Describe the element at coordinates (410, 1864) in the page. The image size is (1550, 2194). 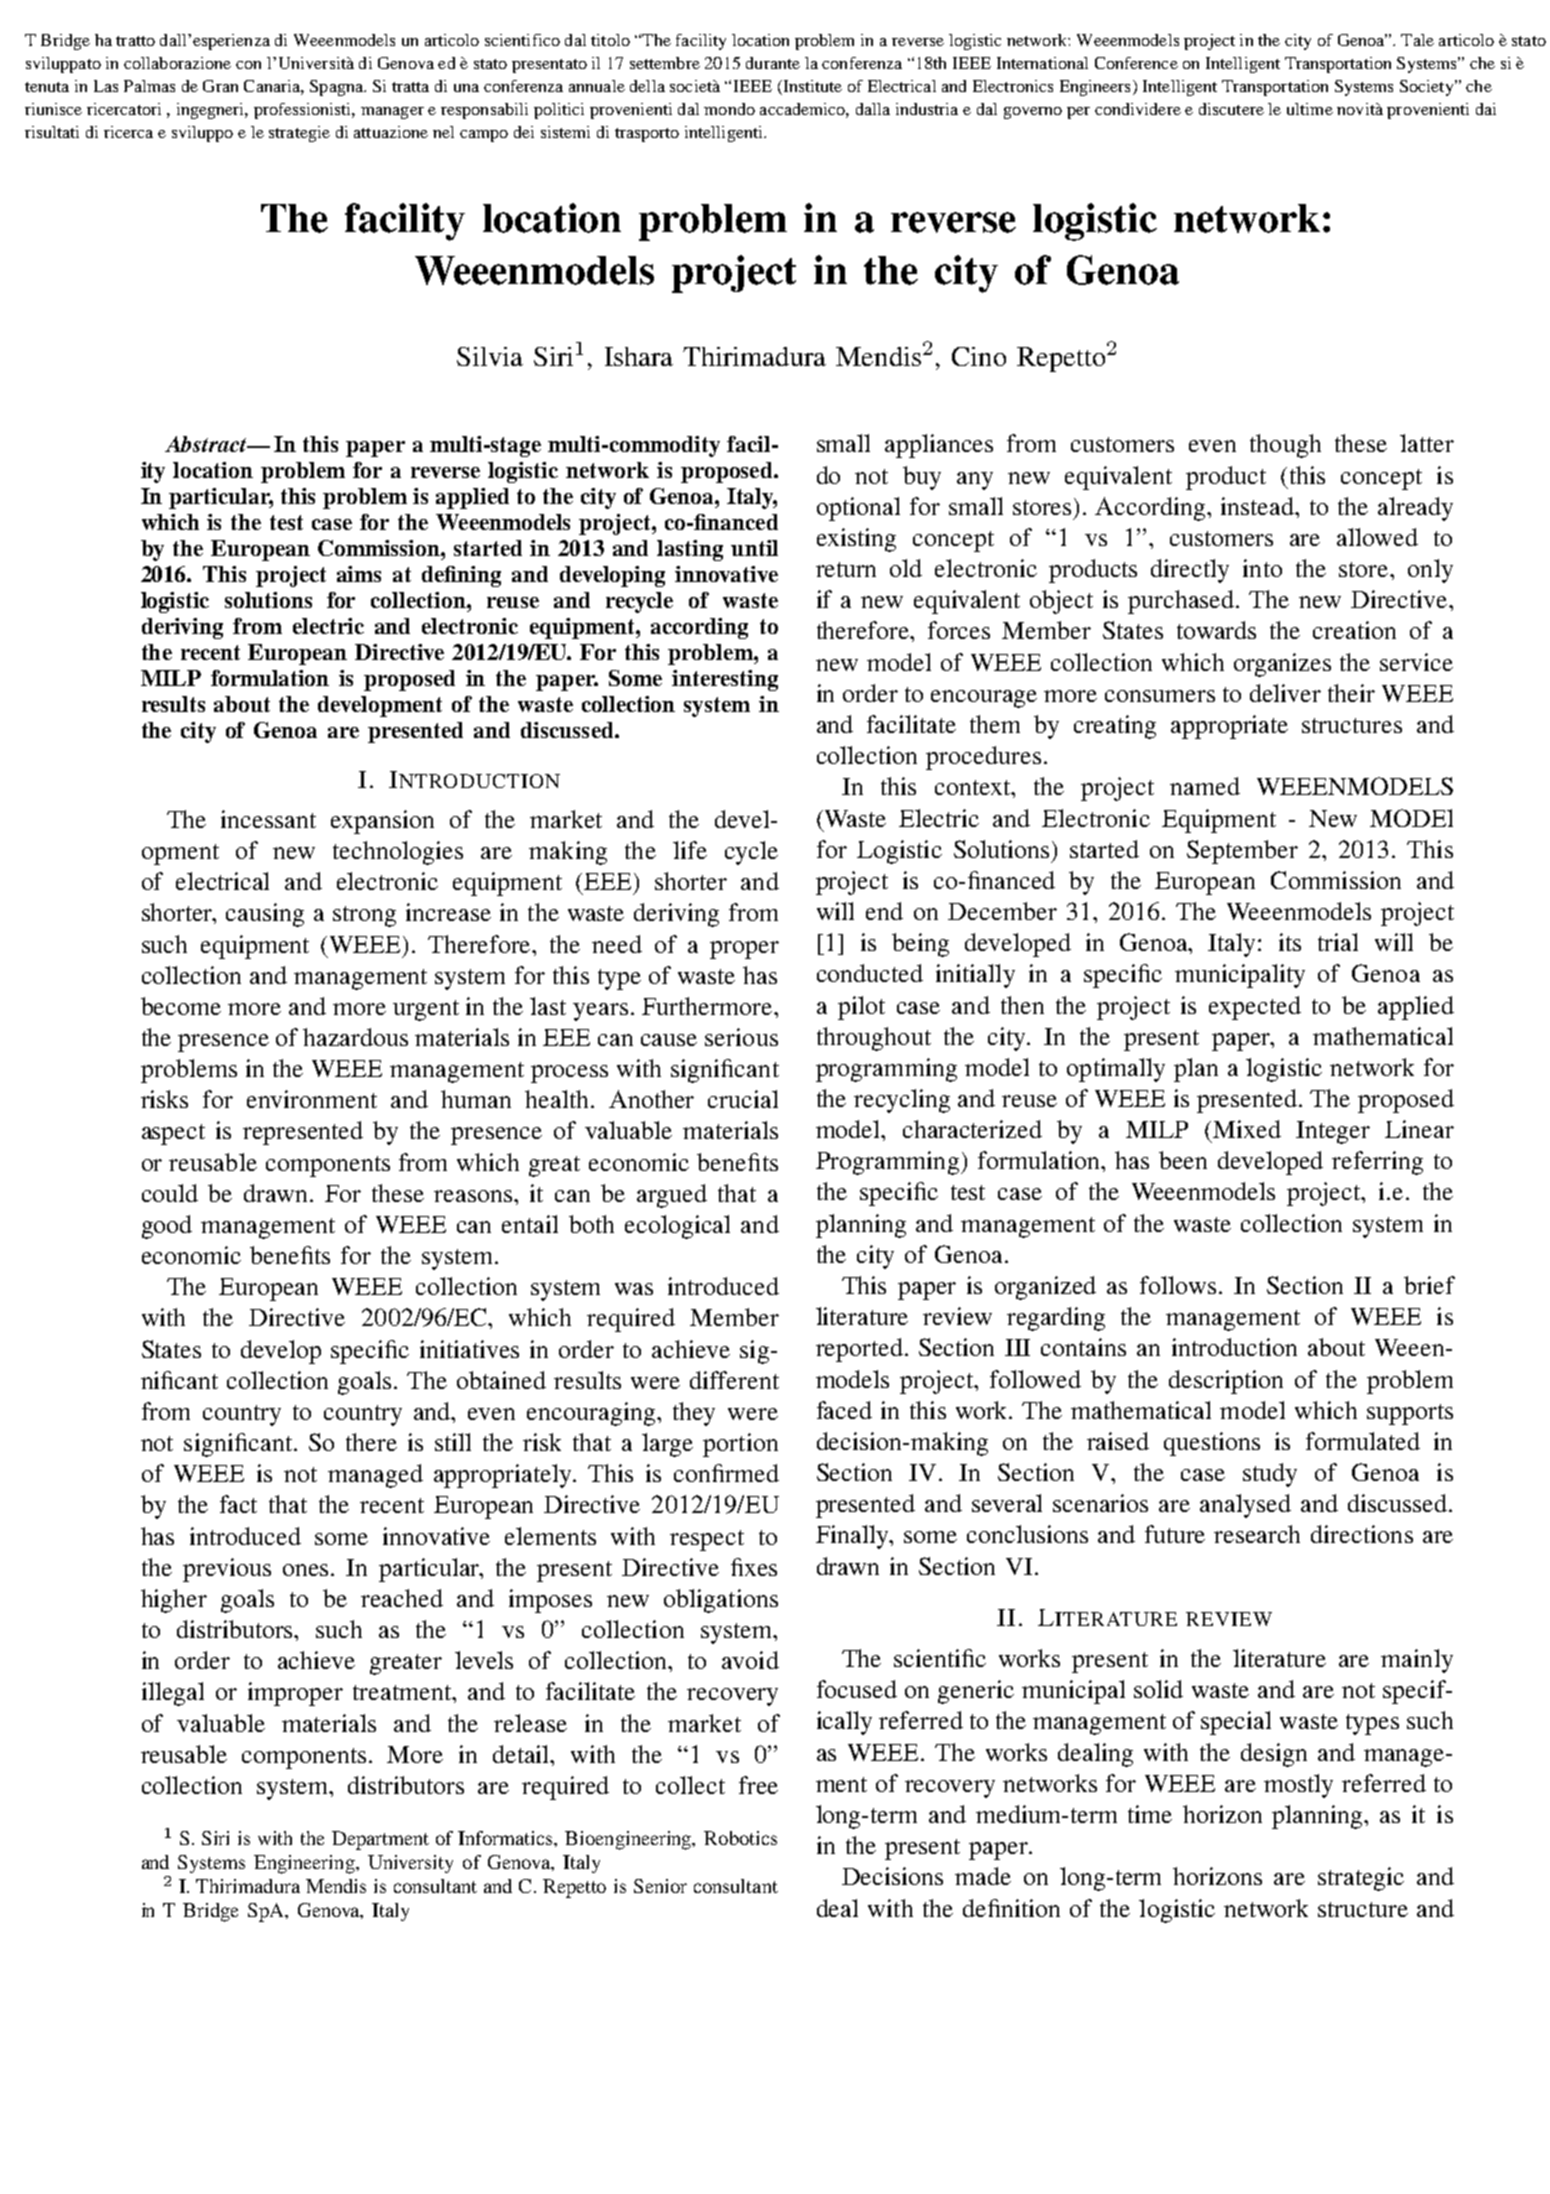
I see `University` at that location.
